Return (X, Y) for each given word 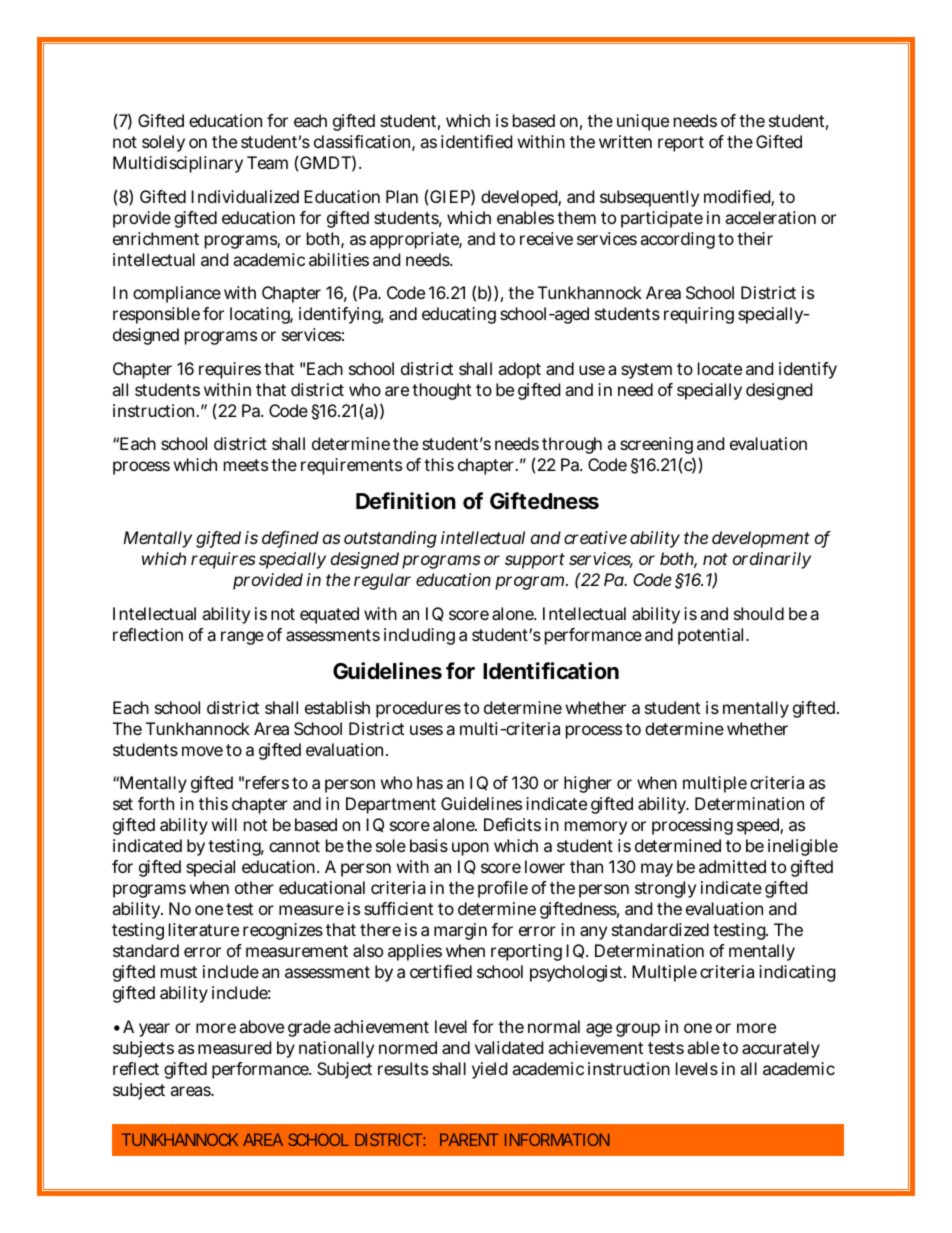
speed (760, 826)
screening (656, 445)
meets (246, 465)
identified (476, 141)
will (224, 824)
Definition (406, 500)
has (430, 782)
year (154, 1030)
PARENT (469, 1139)
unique (643, 122)
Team (267, 162)
